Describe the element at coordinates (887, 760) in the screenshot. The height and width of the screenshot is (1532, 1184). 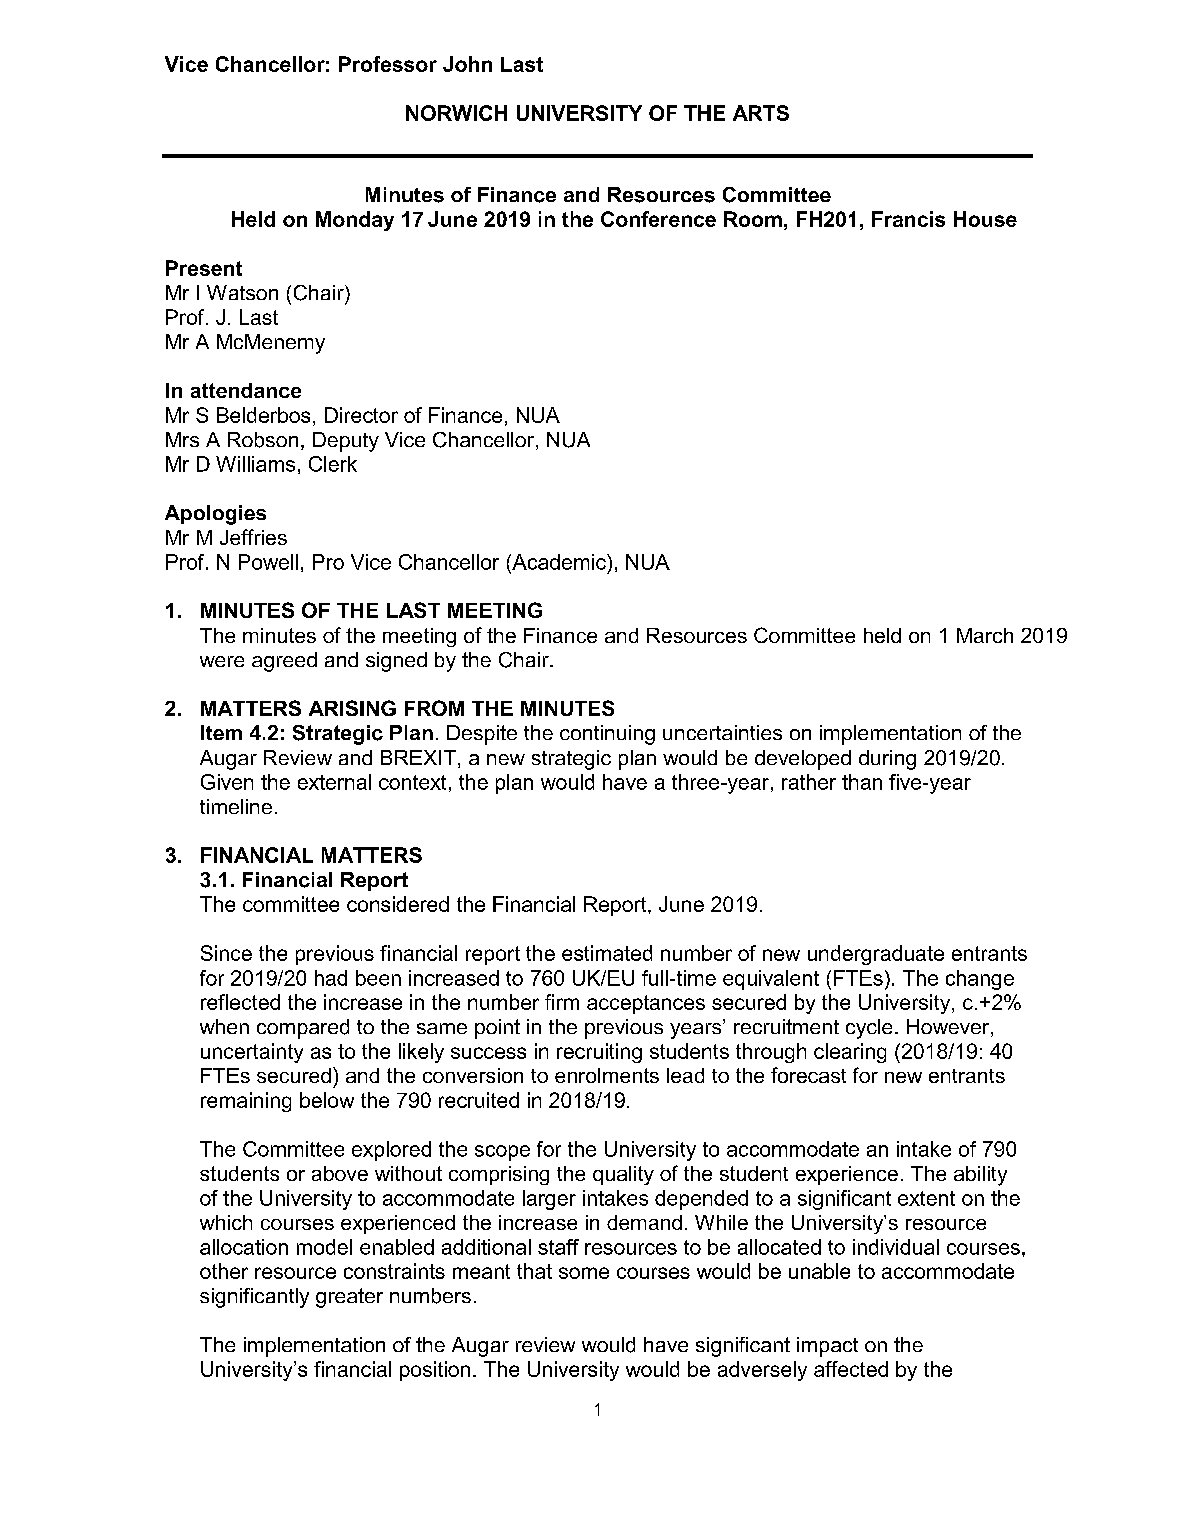
I see `during` at that location.
